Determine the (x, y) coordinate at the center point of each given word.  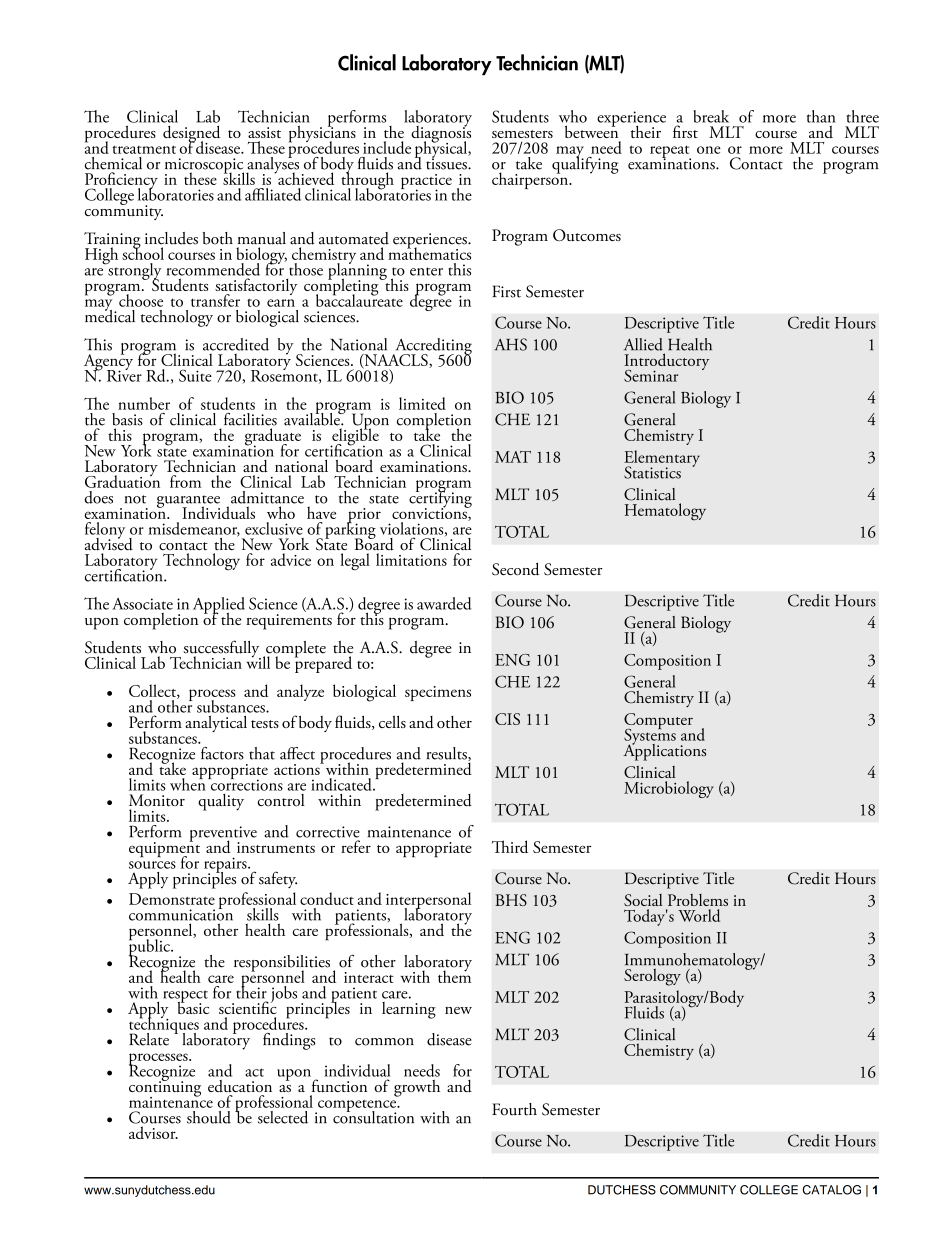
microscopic (204, 167)
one (709, 150)
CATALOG (831, 1190)
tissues (447, 163)
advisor (153, 1132)
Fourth (514, 1109)
